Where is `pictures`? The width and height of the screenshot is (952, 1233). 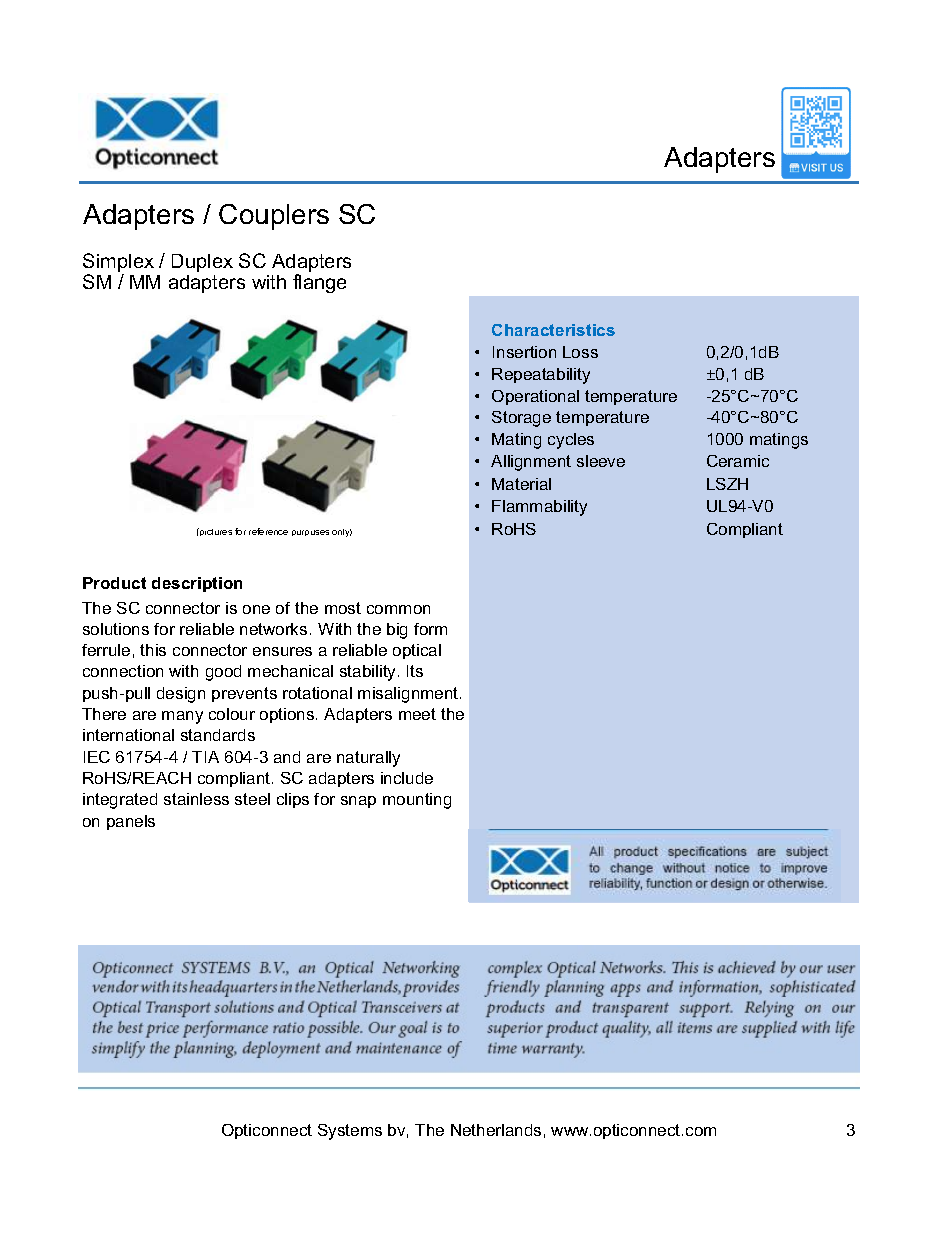
pictures is located at coordinates (215, 532).
